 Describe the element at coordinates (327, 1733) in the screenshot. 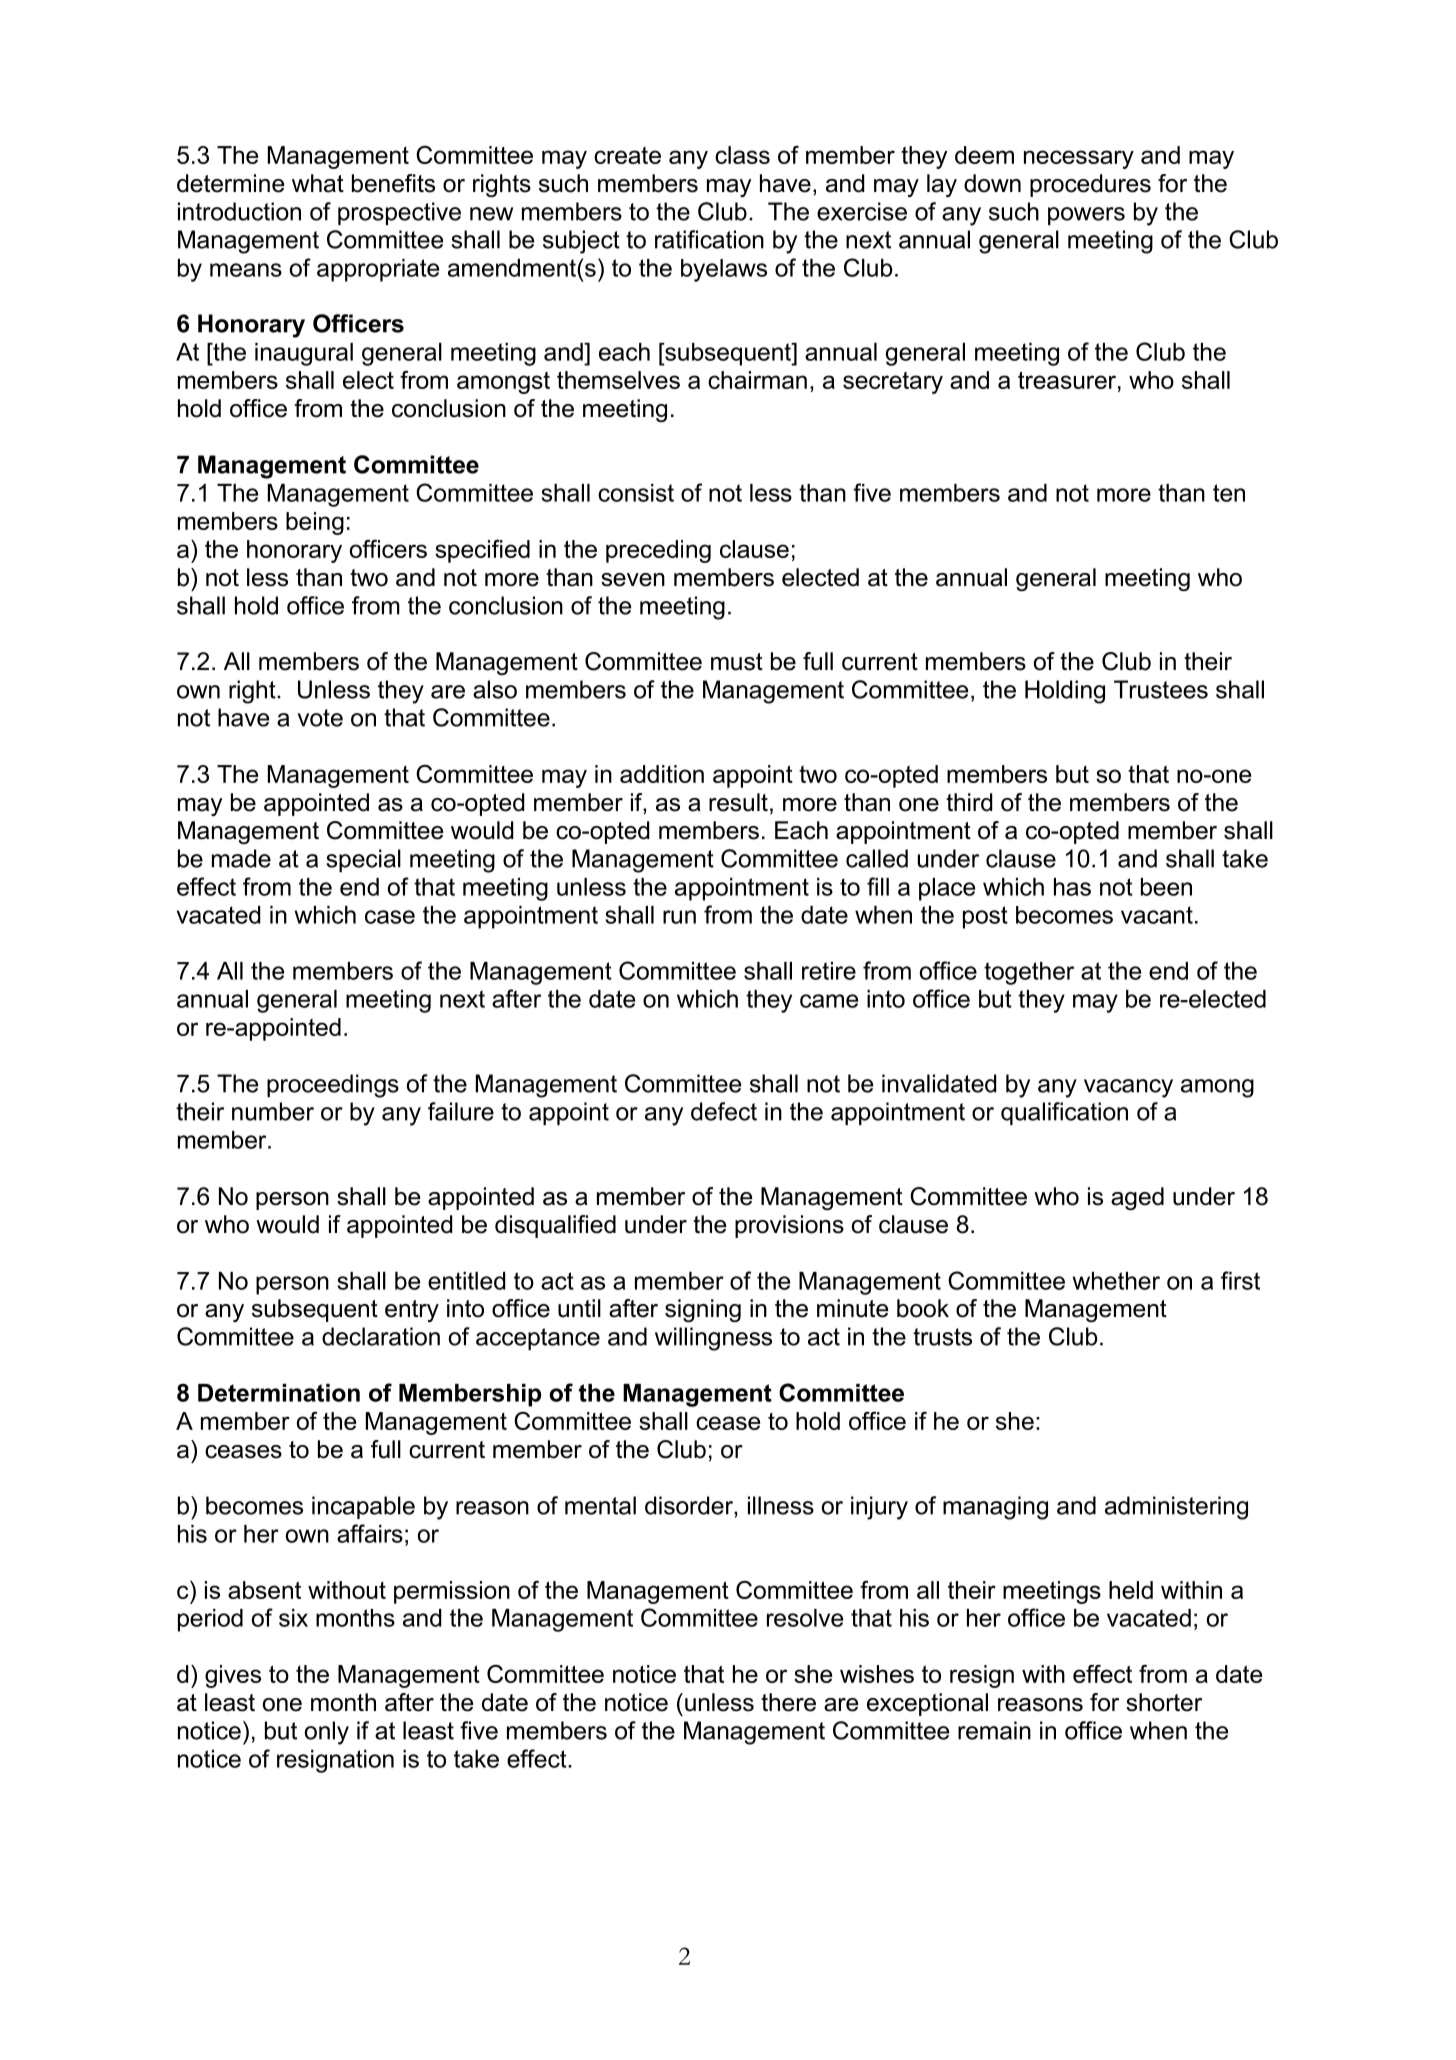

I see `only` at that location.
